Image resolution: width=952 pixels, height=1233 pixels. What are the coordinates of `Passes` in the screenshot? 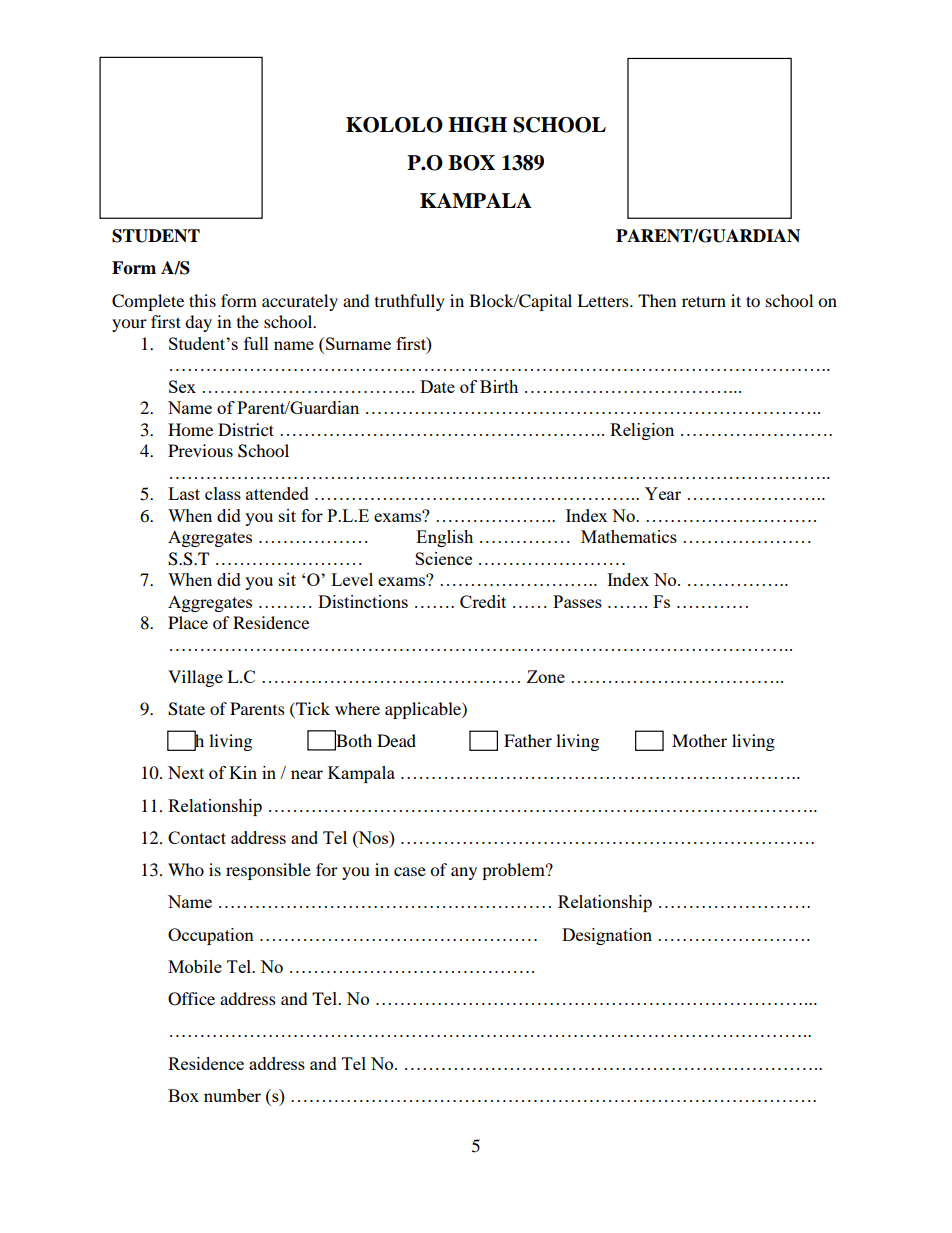 It's located at (577, 601).
